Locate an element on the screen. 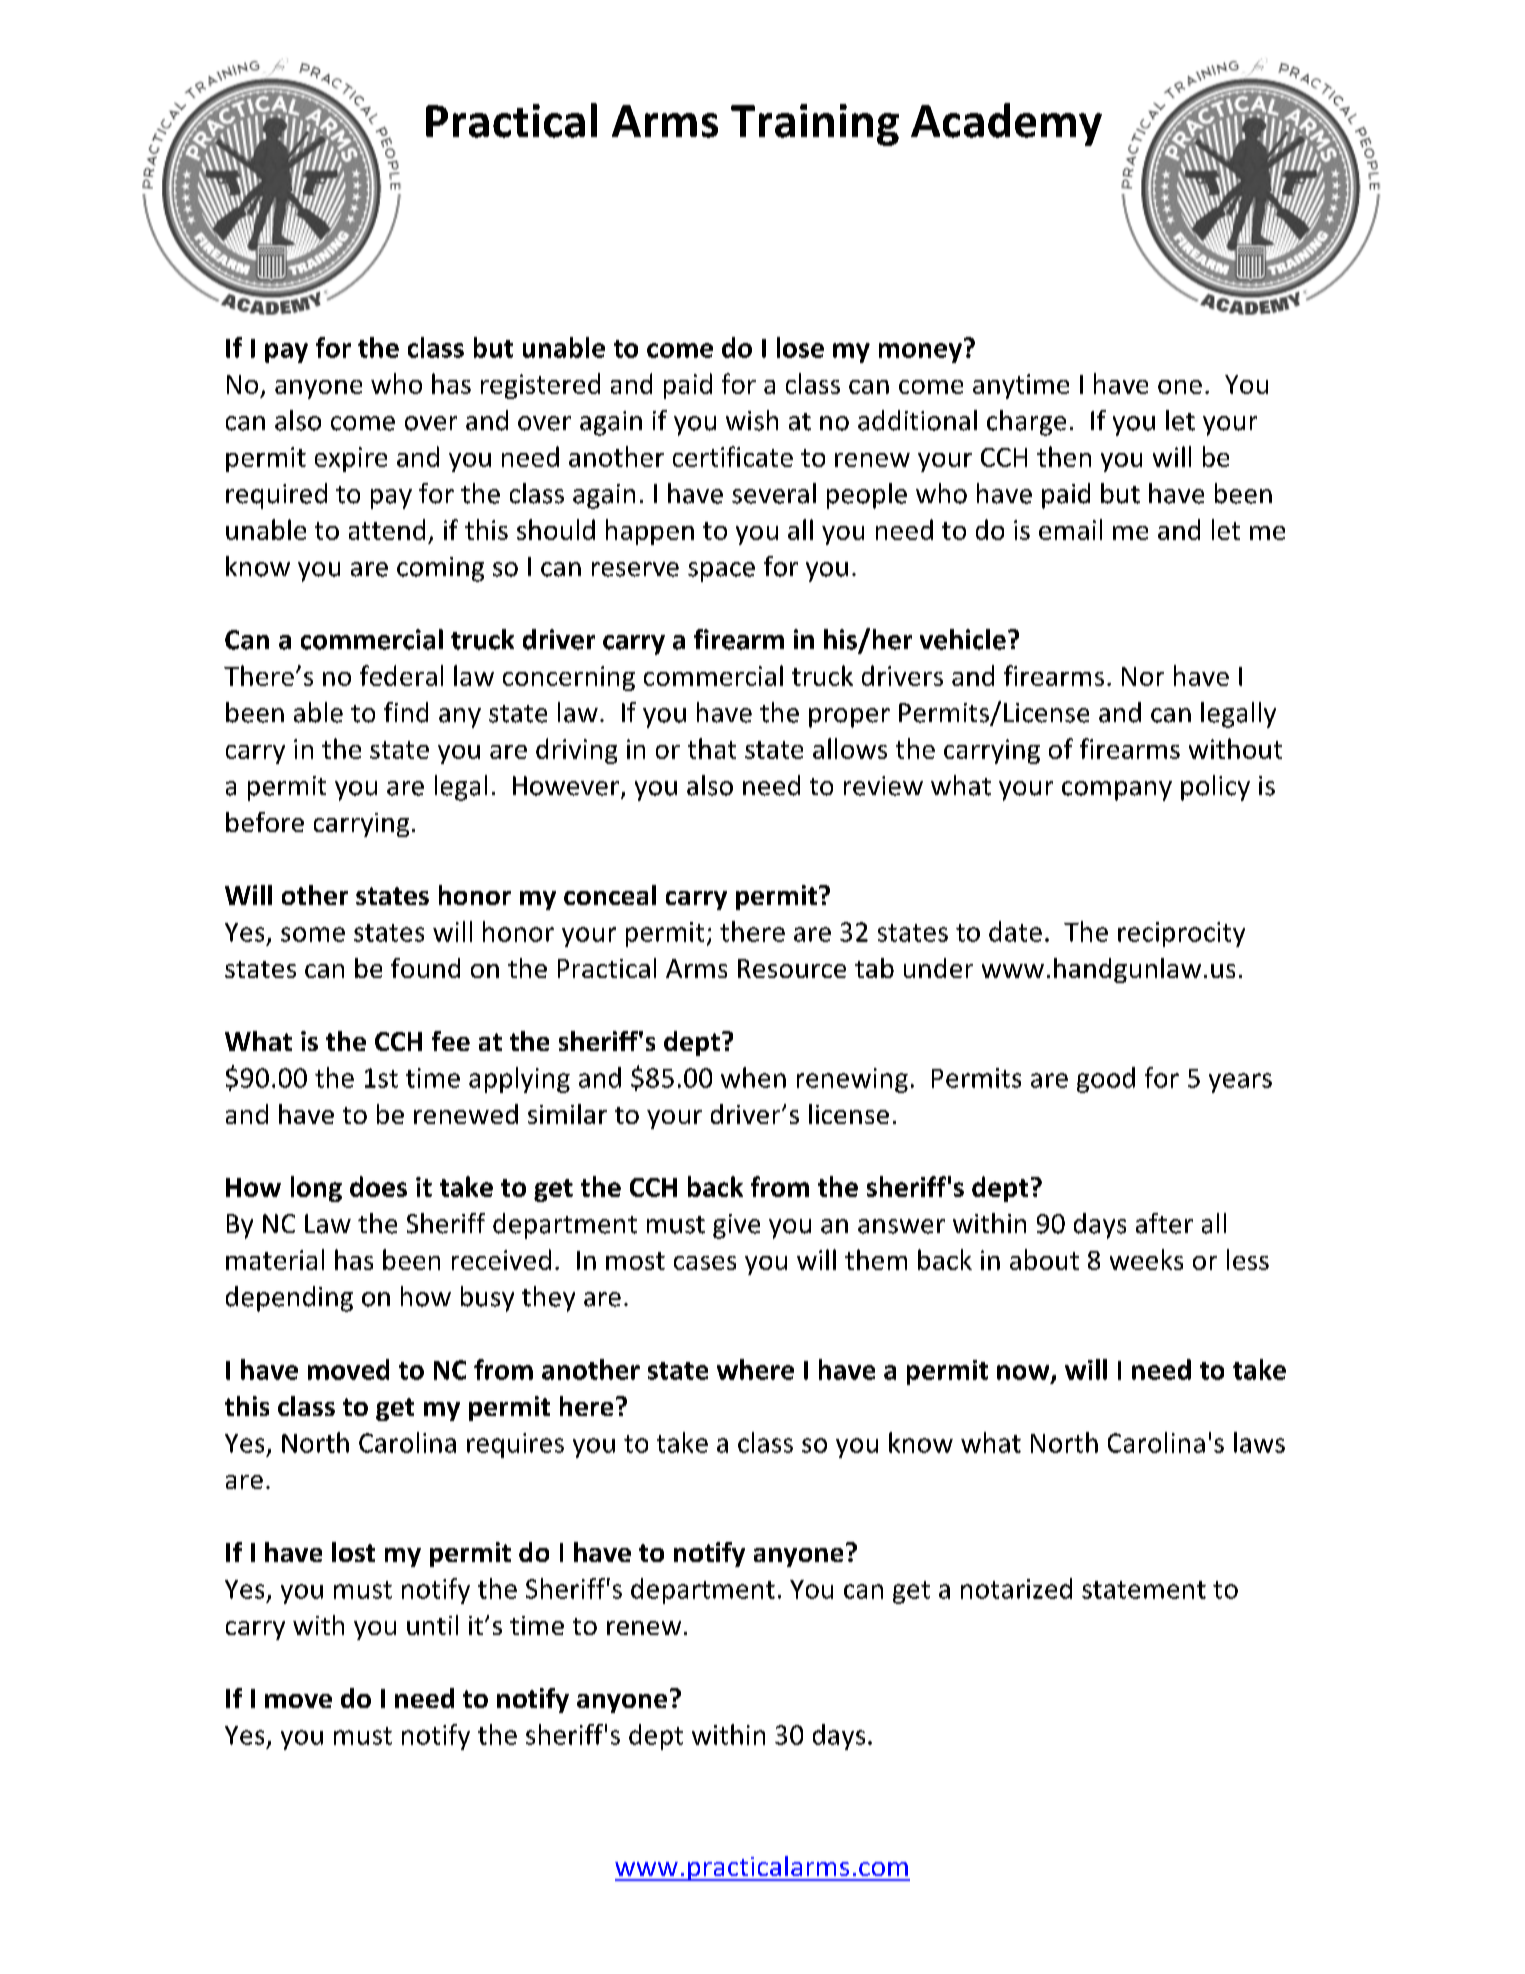  Academy is located at coordinates (1006, 124).
